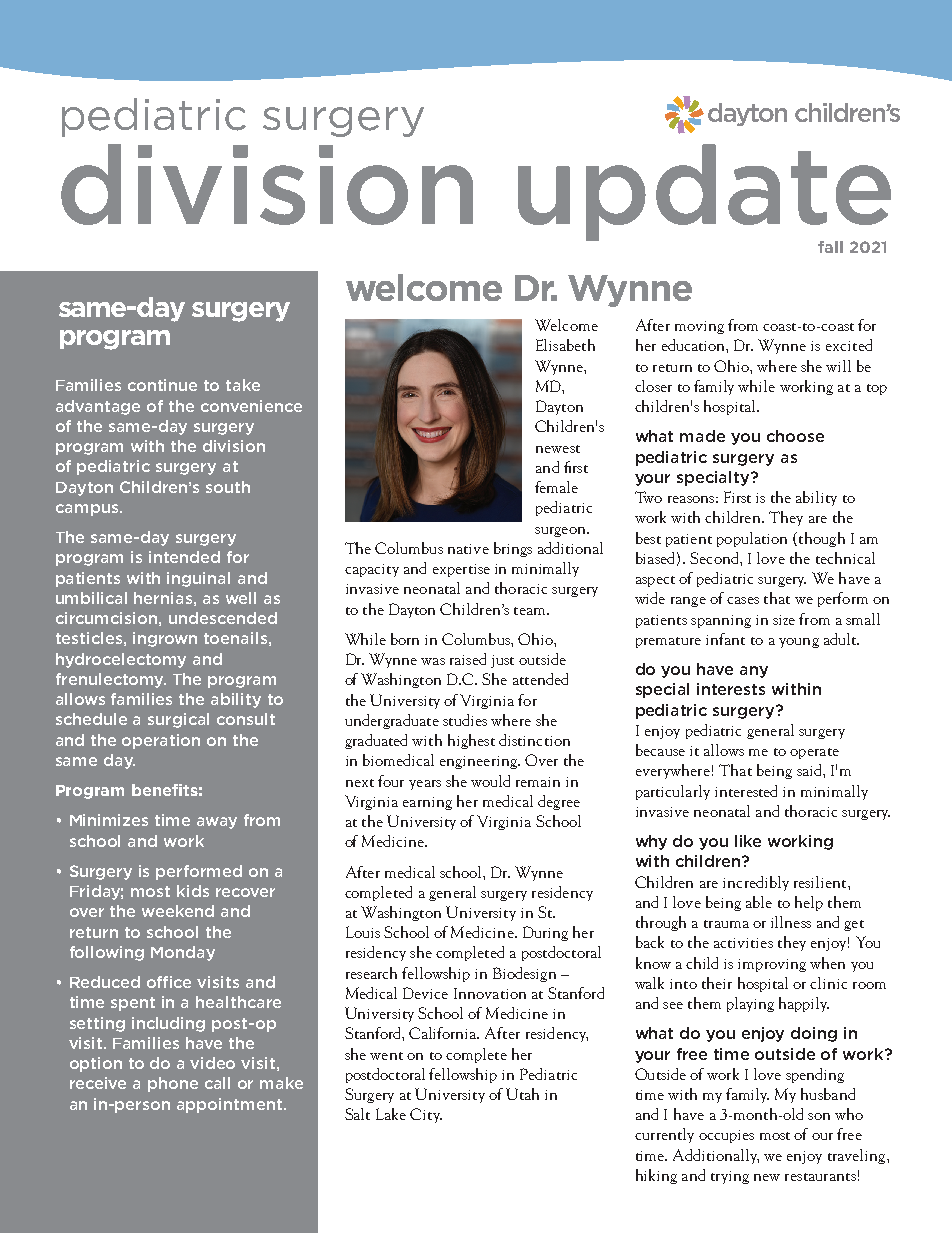 The height and width of the document is (1233, 952). What do you see at coordinates (545, 933) in the document?
I see `During` at bounding box center [545, 933].
